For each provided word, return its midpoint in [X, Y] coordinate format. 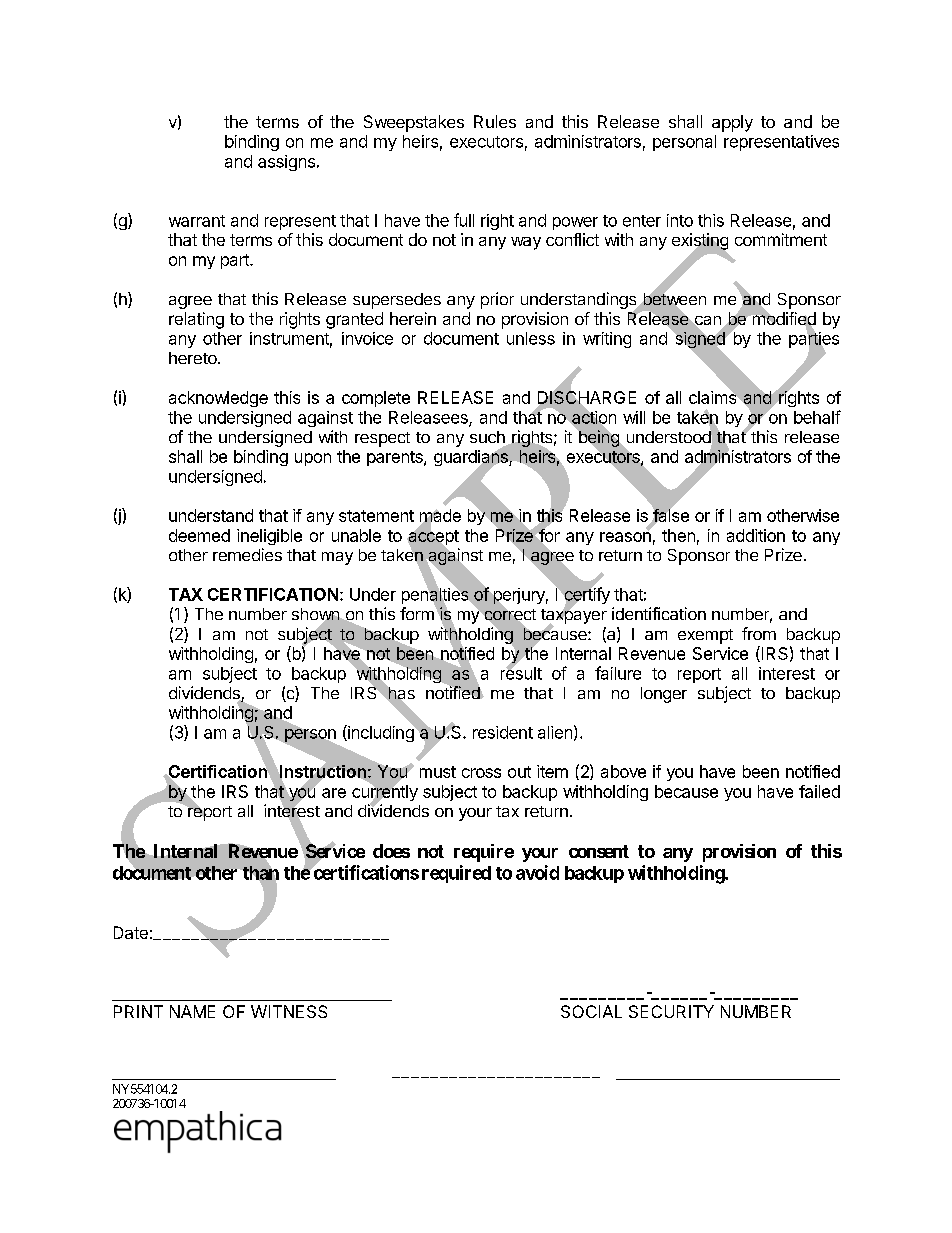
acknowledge [218, 399]
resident [503, 732]
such [488, 438]
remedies [247, 554]
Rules [495, 121]
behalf [817, 417]
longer [664, 695]
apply [732, 123]
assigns [286, 163]
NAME [192, 1011]
